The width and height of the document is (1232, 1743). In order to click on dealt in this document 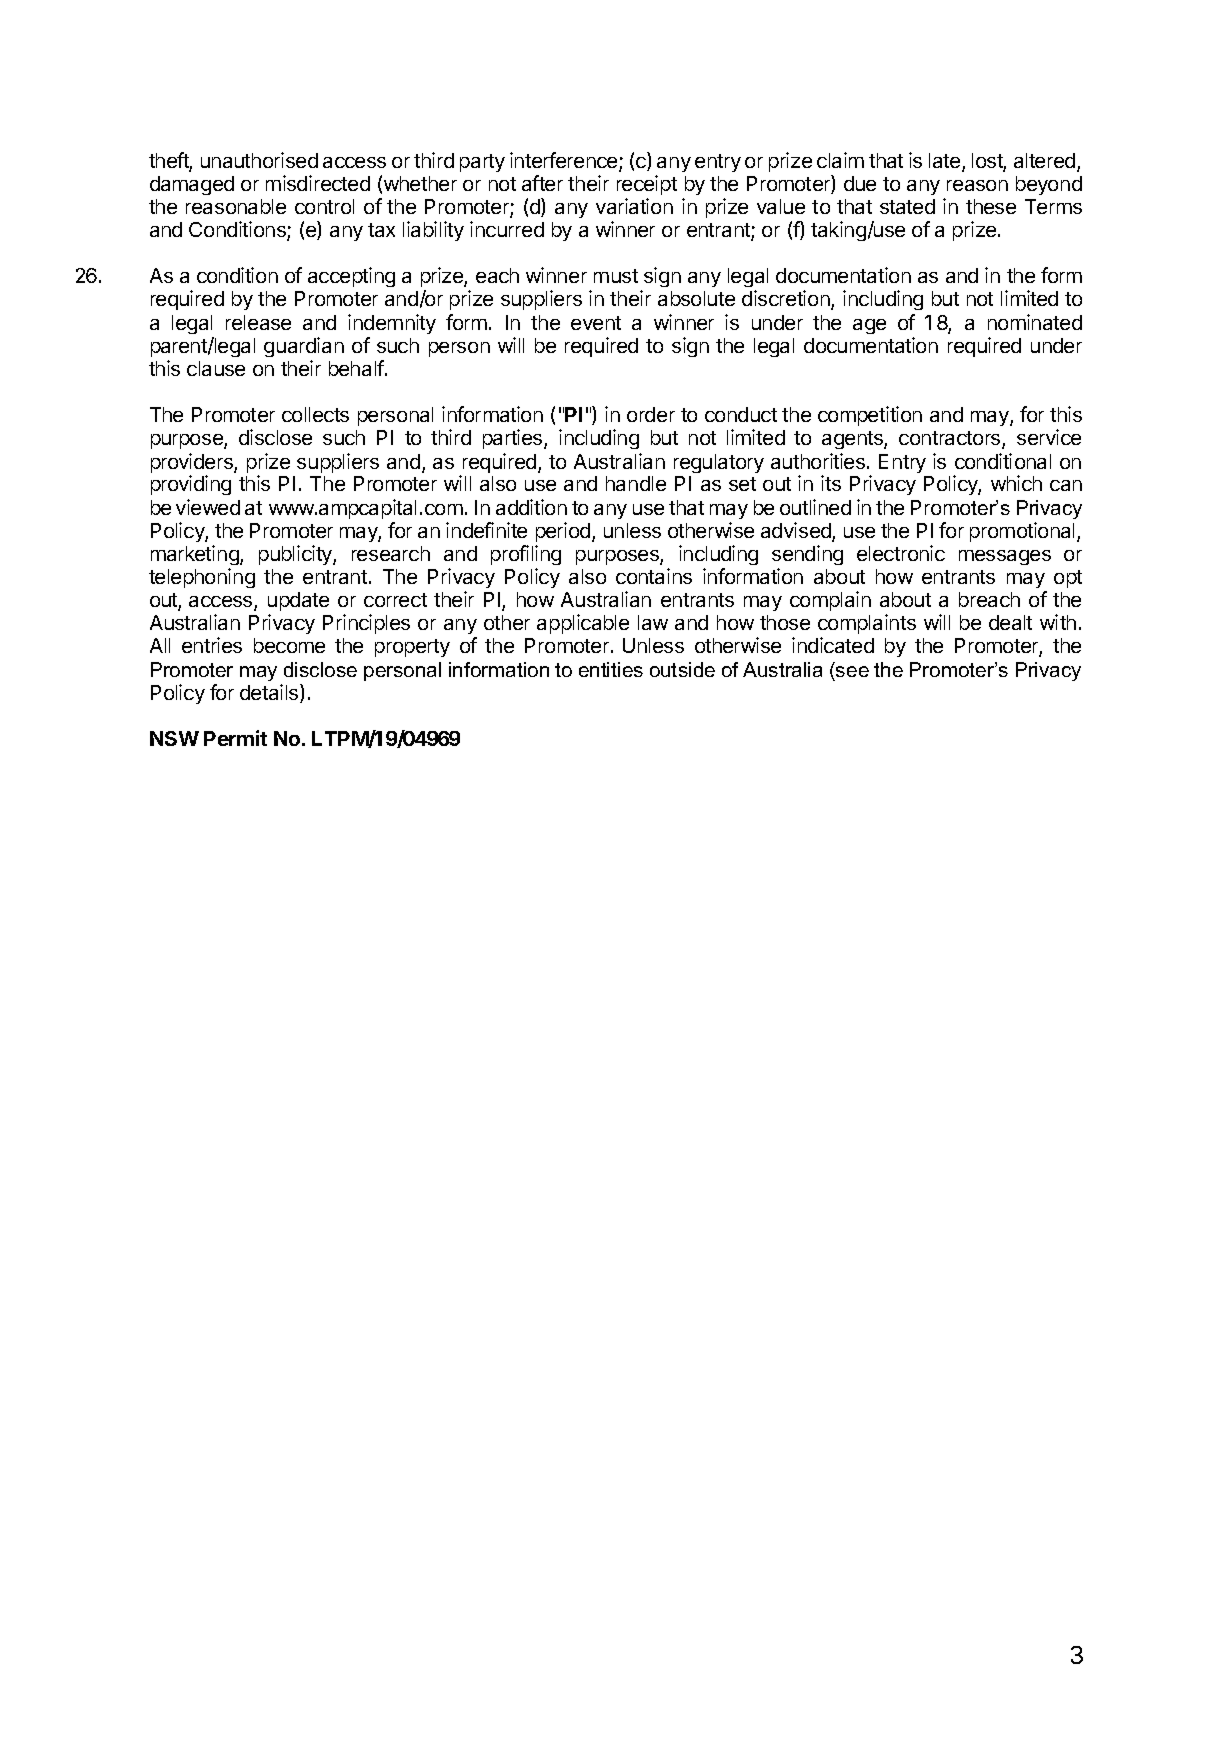, I will do `click(1010, 622)`.
